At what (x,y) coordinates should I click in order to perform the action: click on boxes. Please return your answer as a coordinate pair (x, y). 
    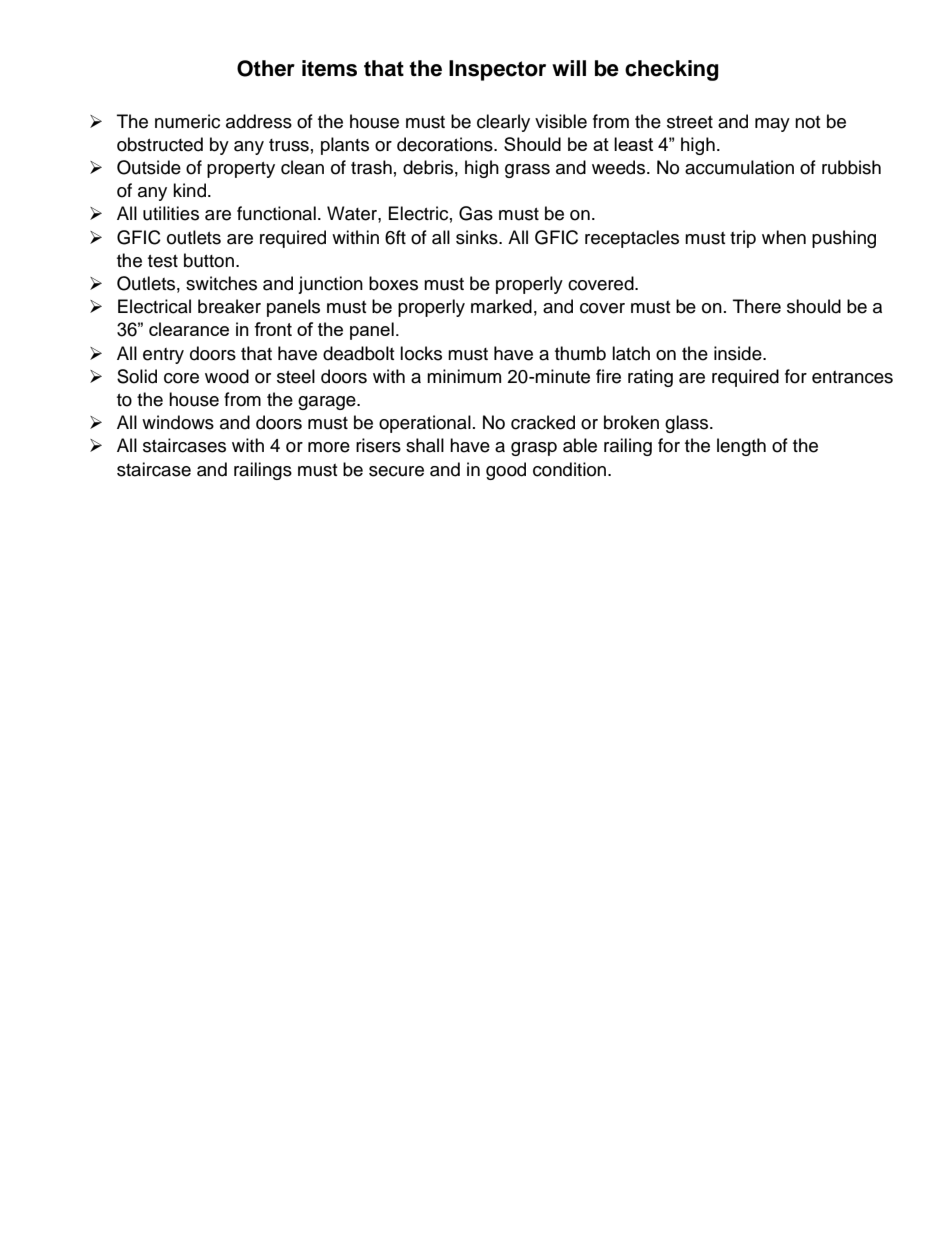
    Looking at the image, I should click on (393, 283).
